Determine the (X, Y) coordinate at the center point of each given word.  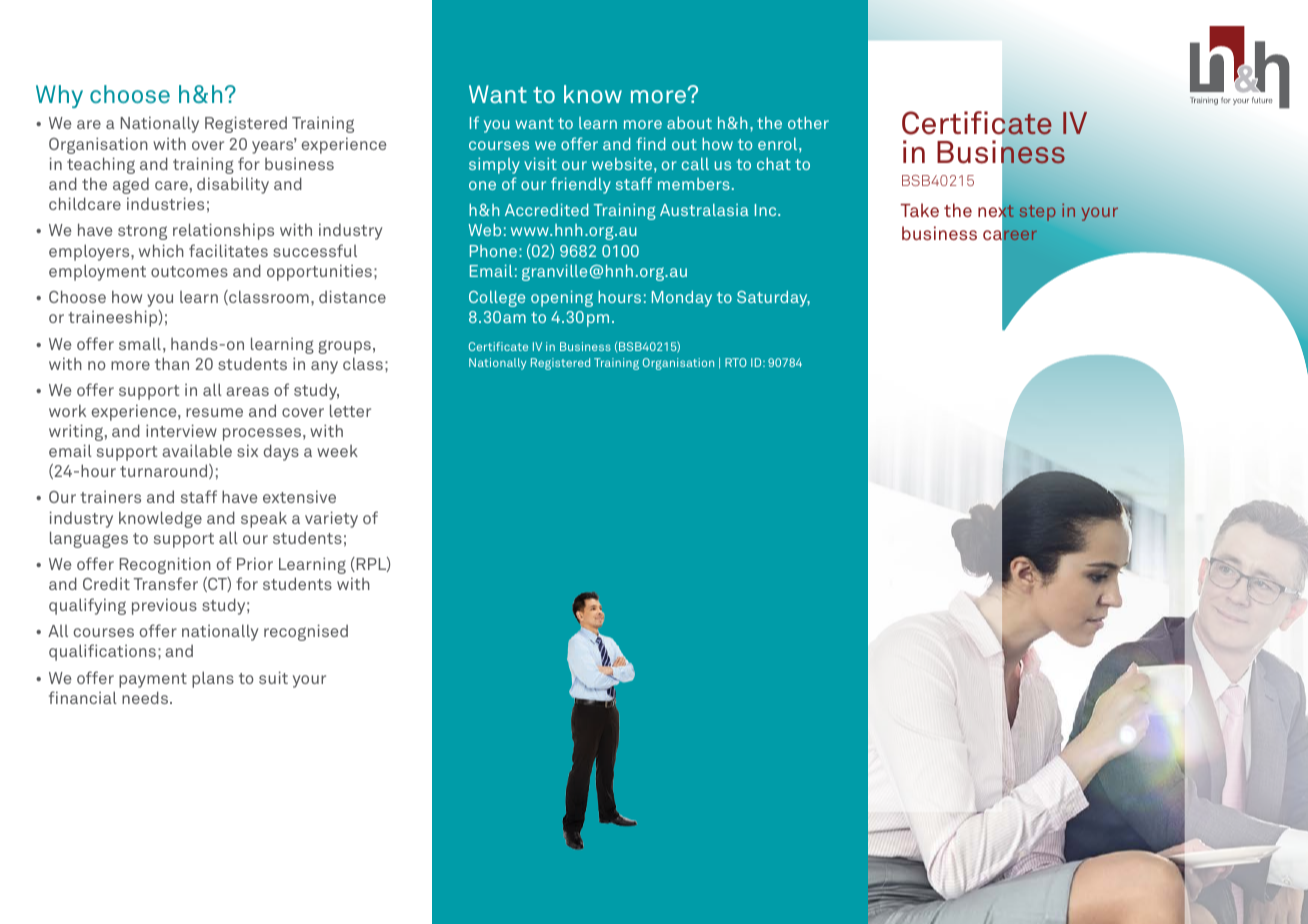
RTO (736, 362)
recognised (306, 632)
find (650, 143)
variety (331, 519)
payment (153, 680)
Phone (493, 251)
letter (350, 410)
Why (59, 96)
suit (273, 677)
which (161, 250)
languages (89, 539)
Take (920, 210)
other (808, 123)
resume (214, 412)
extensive (299, 496)
